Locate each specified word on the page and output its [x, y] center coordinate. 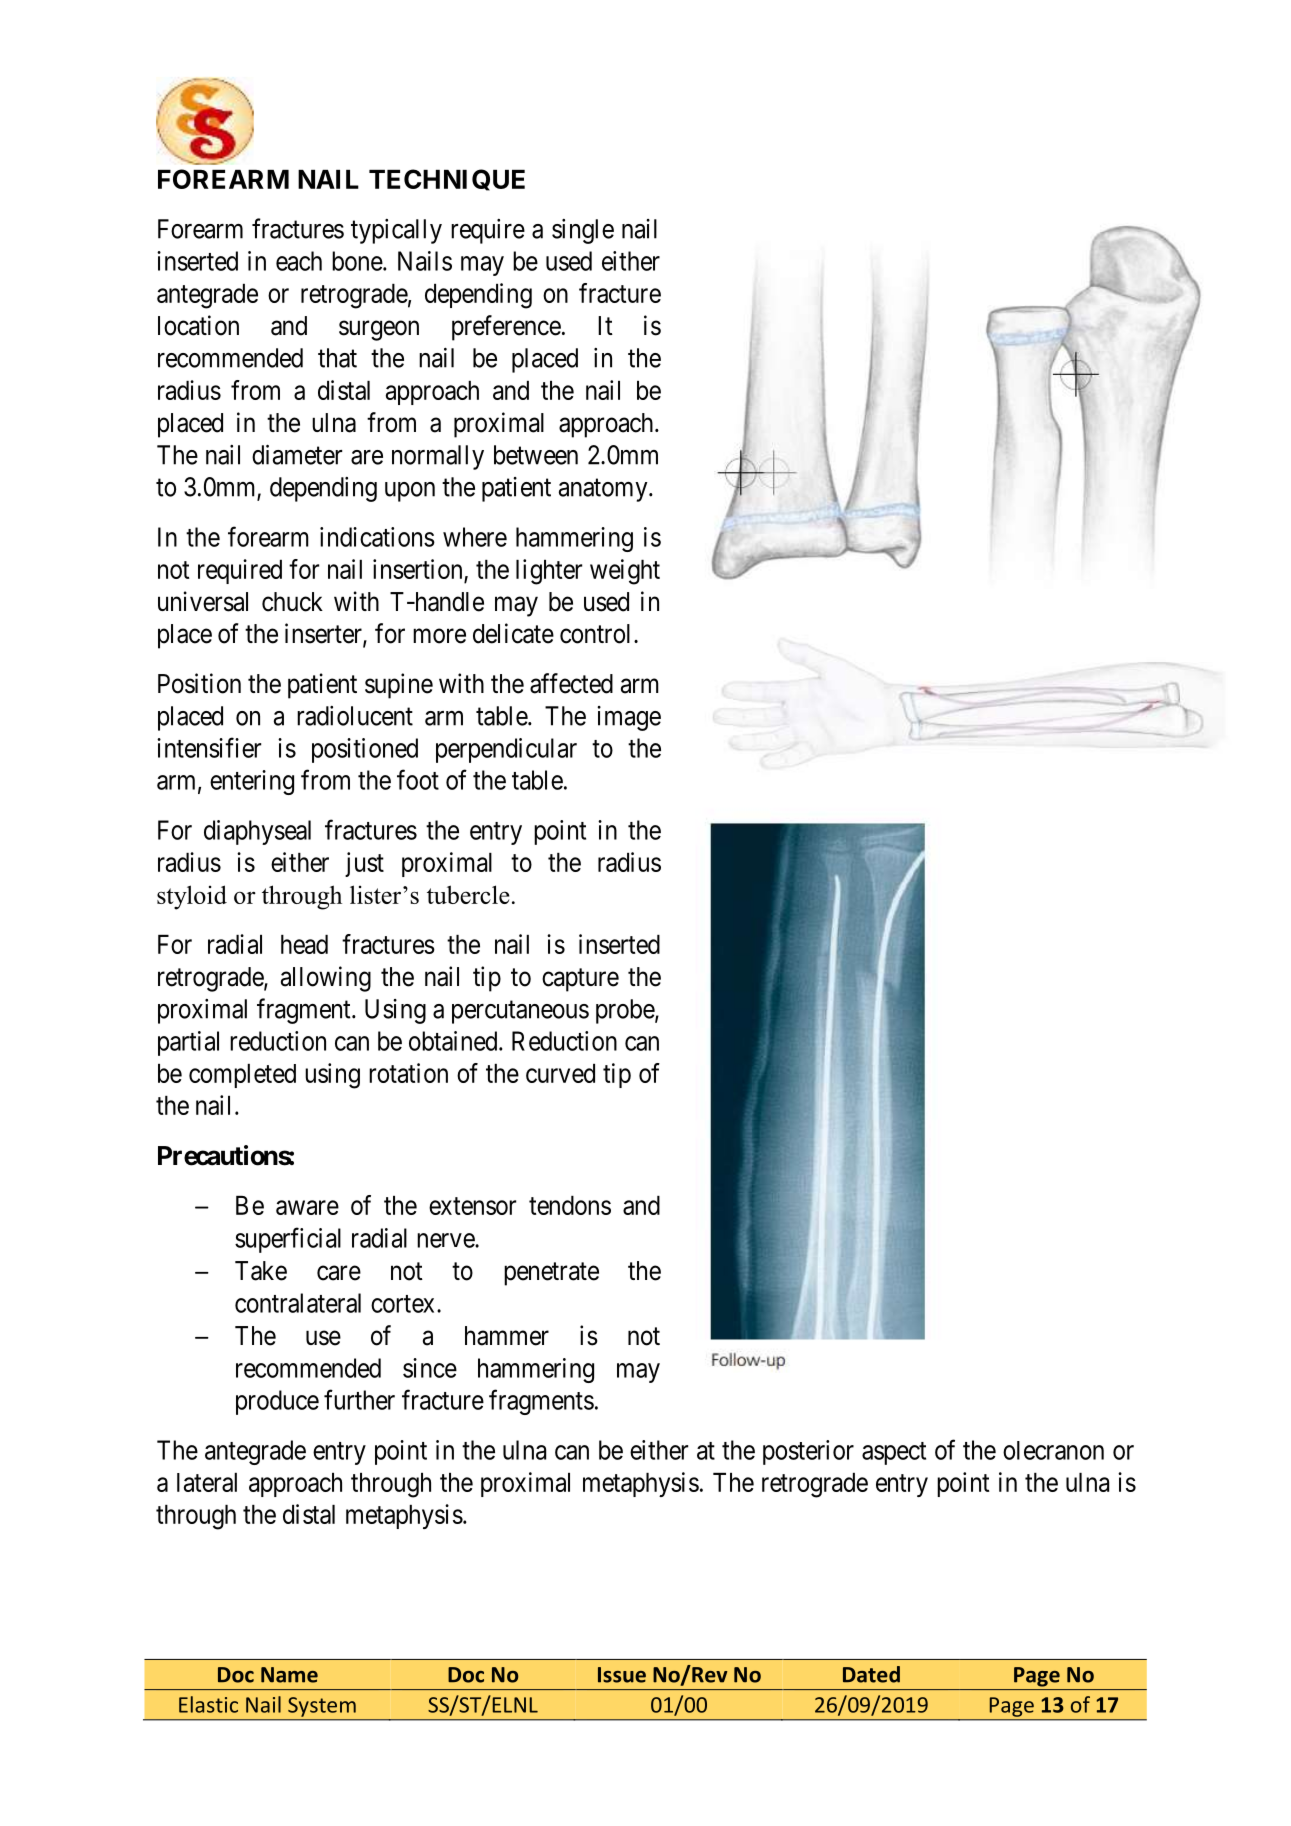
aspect [894, 1453]
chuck [292, 602]
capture [580, 980]
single [583, 231]
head [304, 944]
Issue [622, 1675]
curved [560, 1073]
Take [261, 1271]
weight [625, 572]
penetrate [551, 1274]
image [629, 718]
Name [289, 1675]
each [299, 261]
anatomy [604, 490]
